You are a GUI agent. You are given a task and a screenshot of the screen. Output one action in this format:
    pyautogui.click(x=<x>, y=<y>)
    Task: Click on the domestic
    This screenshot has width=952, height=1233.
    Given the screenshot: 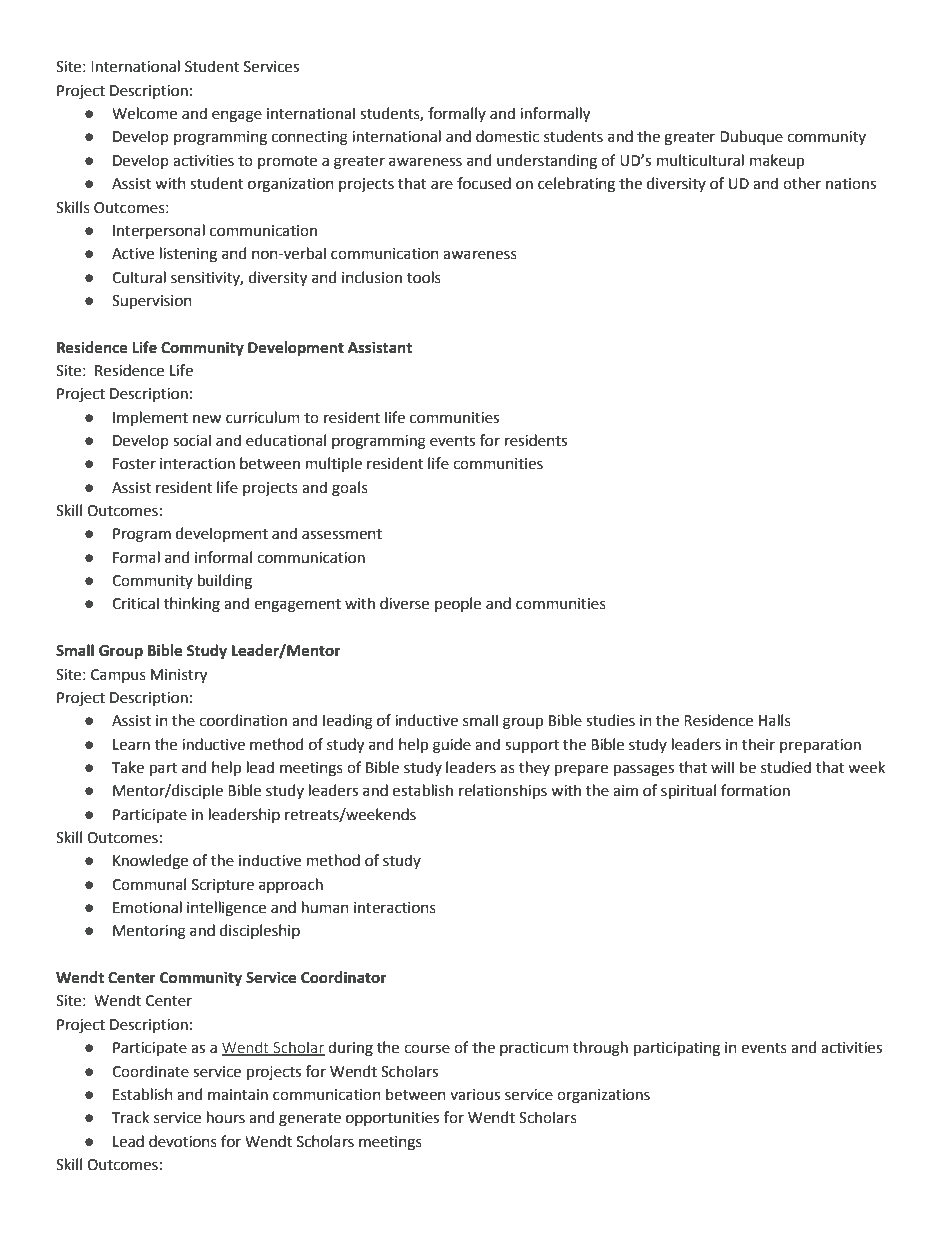 What is the action you would take?
    pyautogui.click(x=507, y=136)
